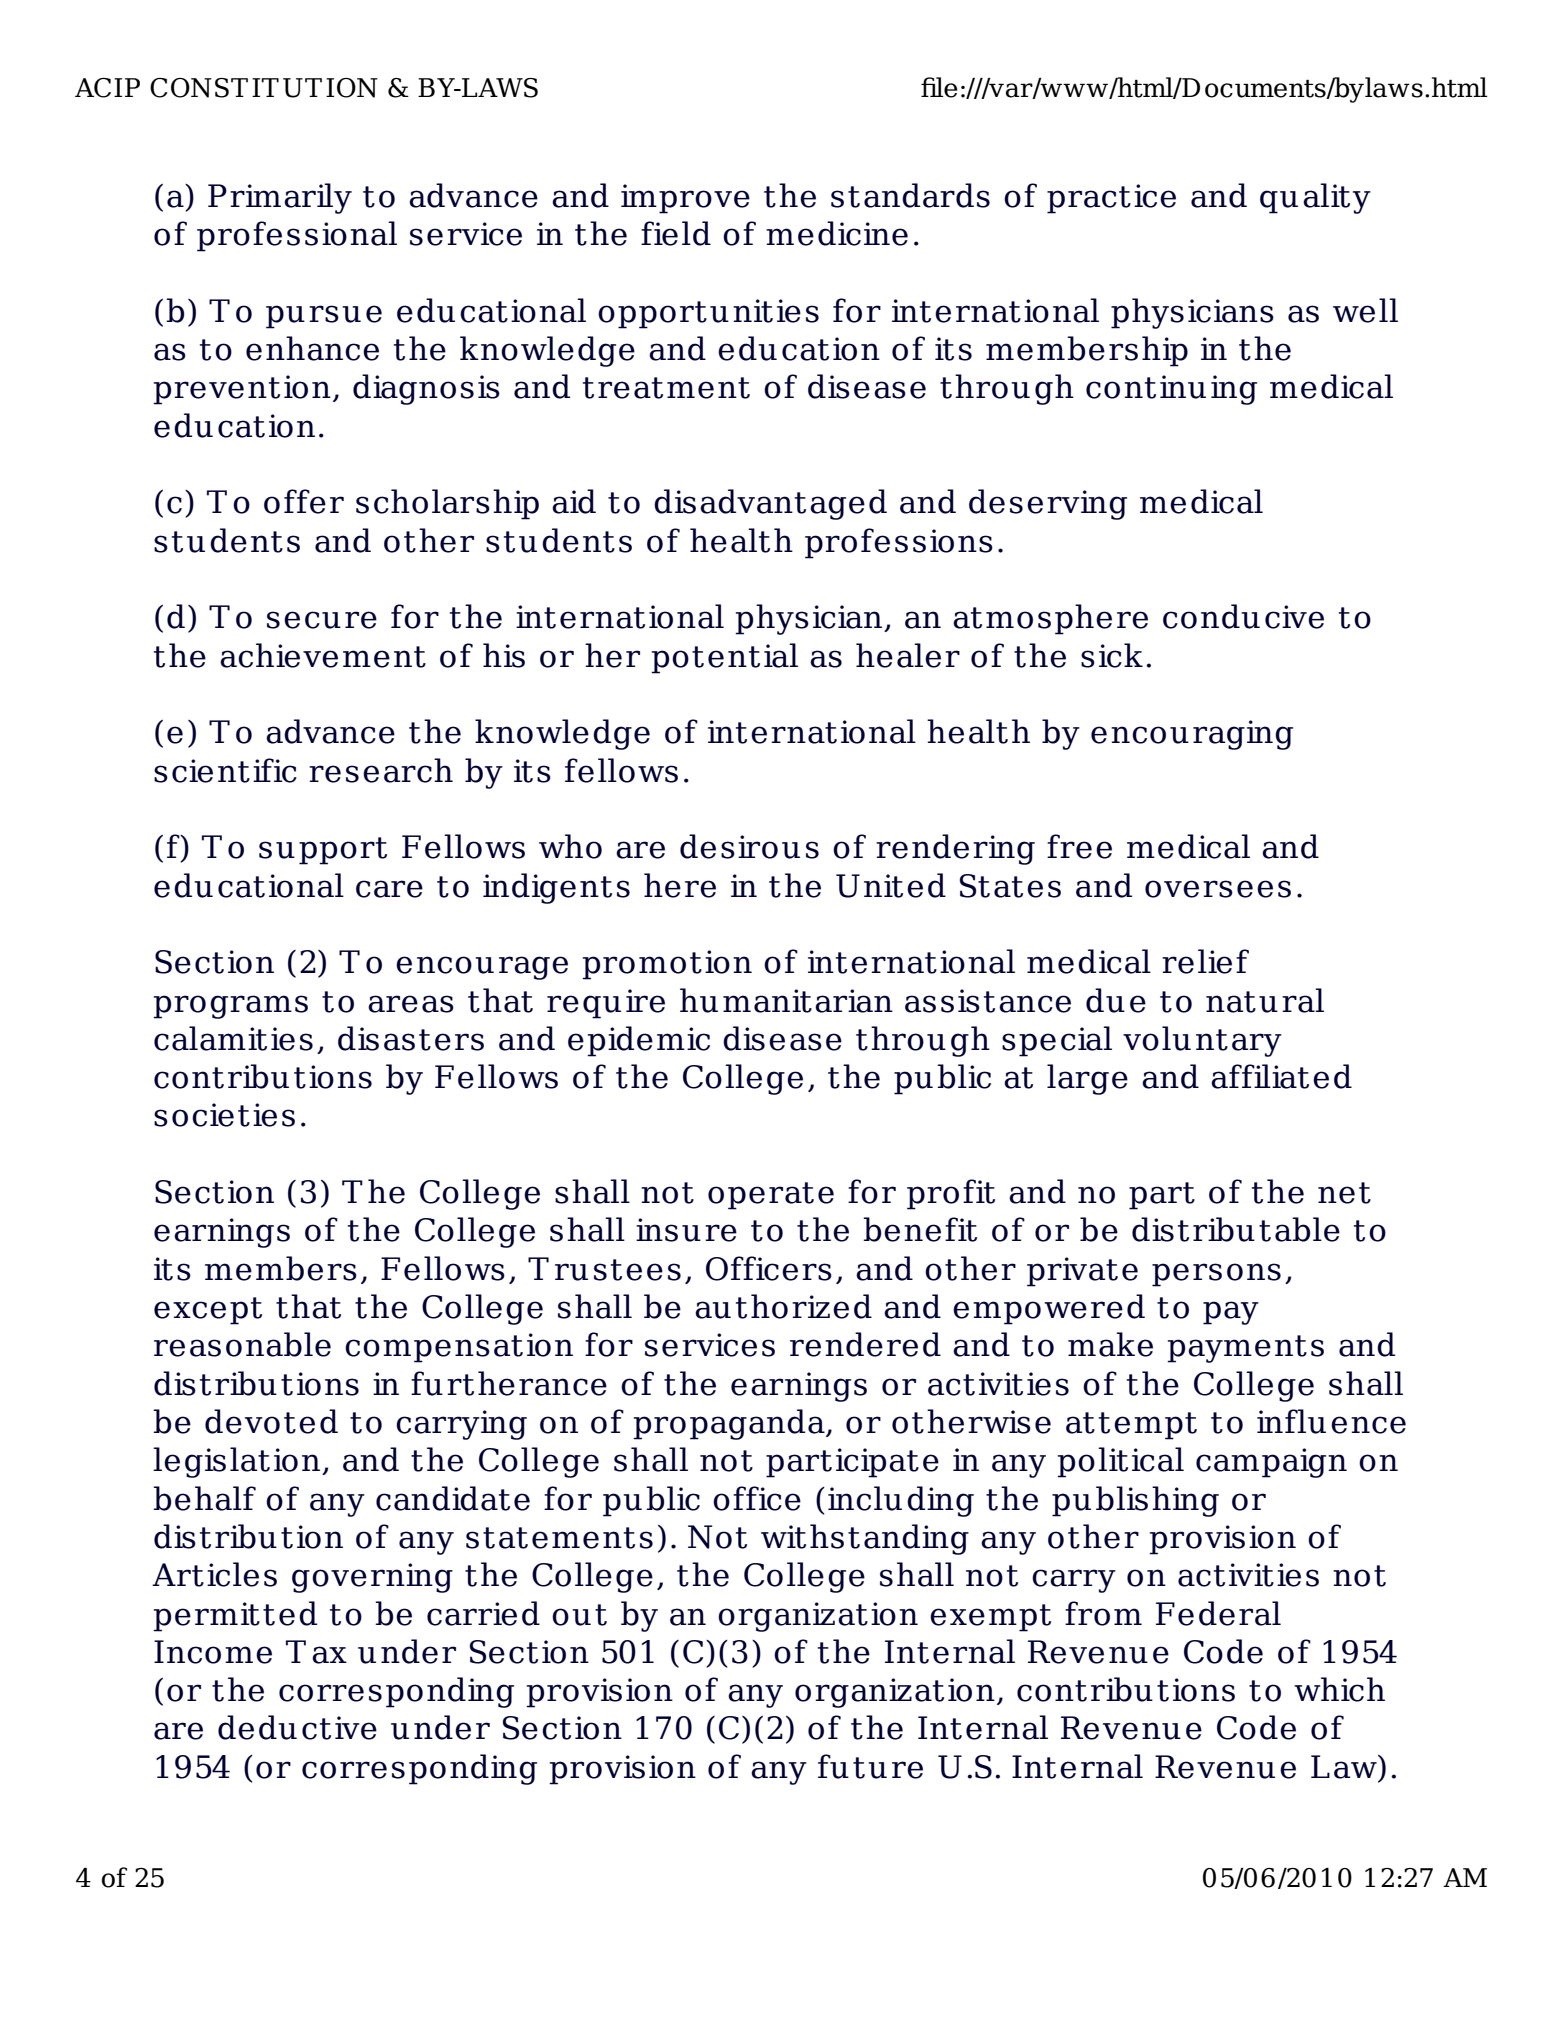 The height and width of the screenshot is (2023, 1563). What do you see at coordinates (771, 1196) in the screenshot?
I see `operate` at bounding box center [771, 1196].
